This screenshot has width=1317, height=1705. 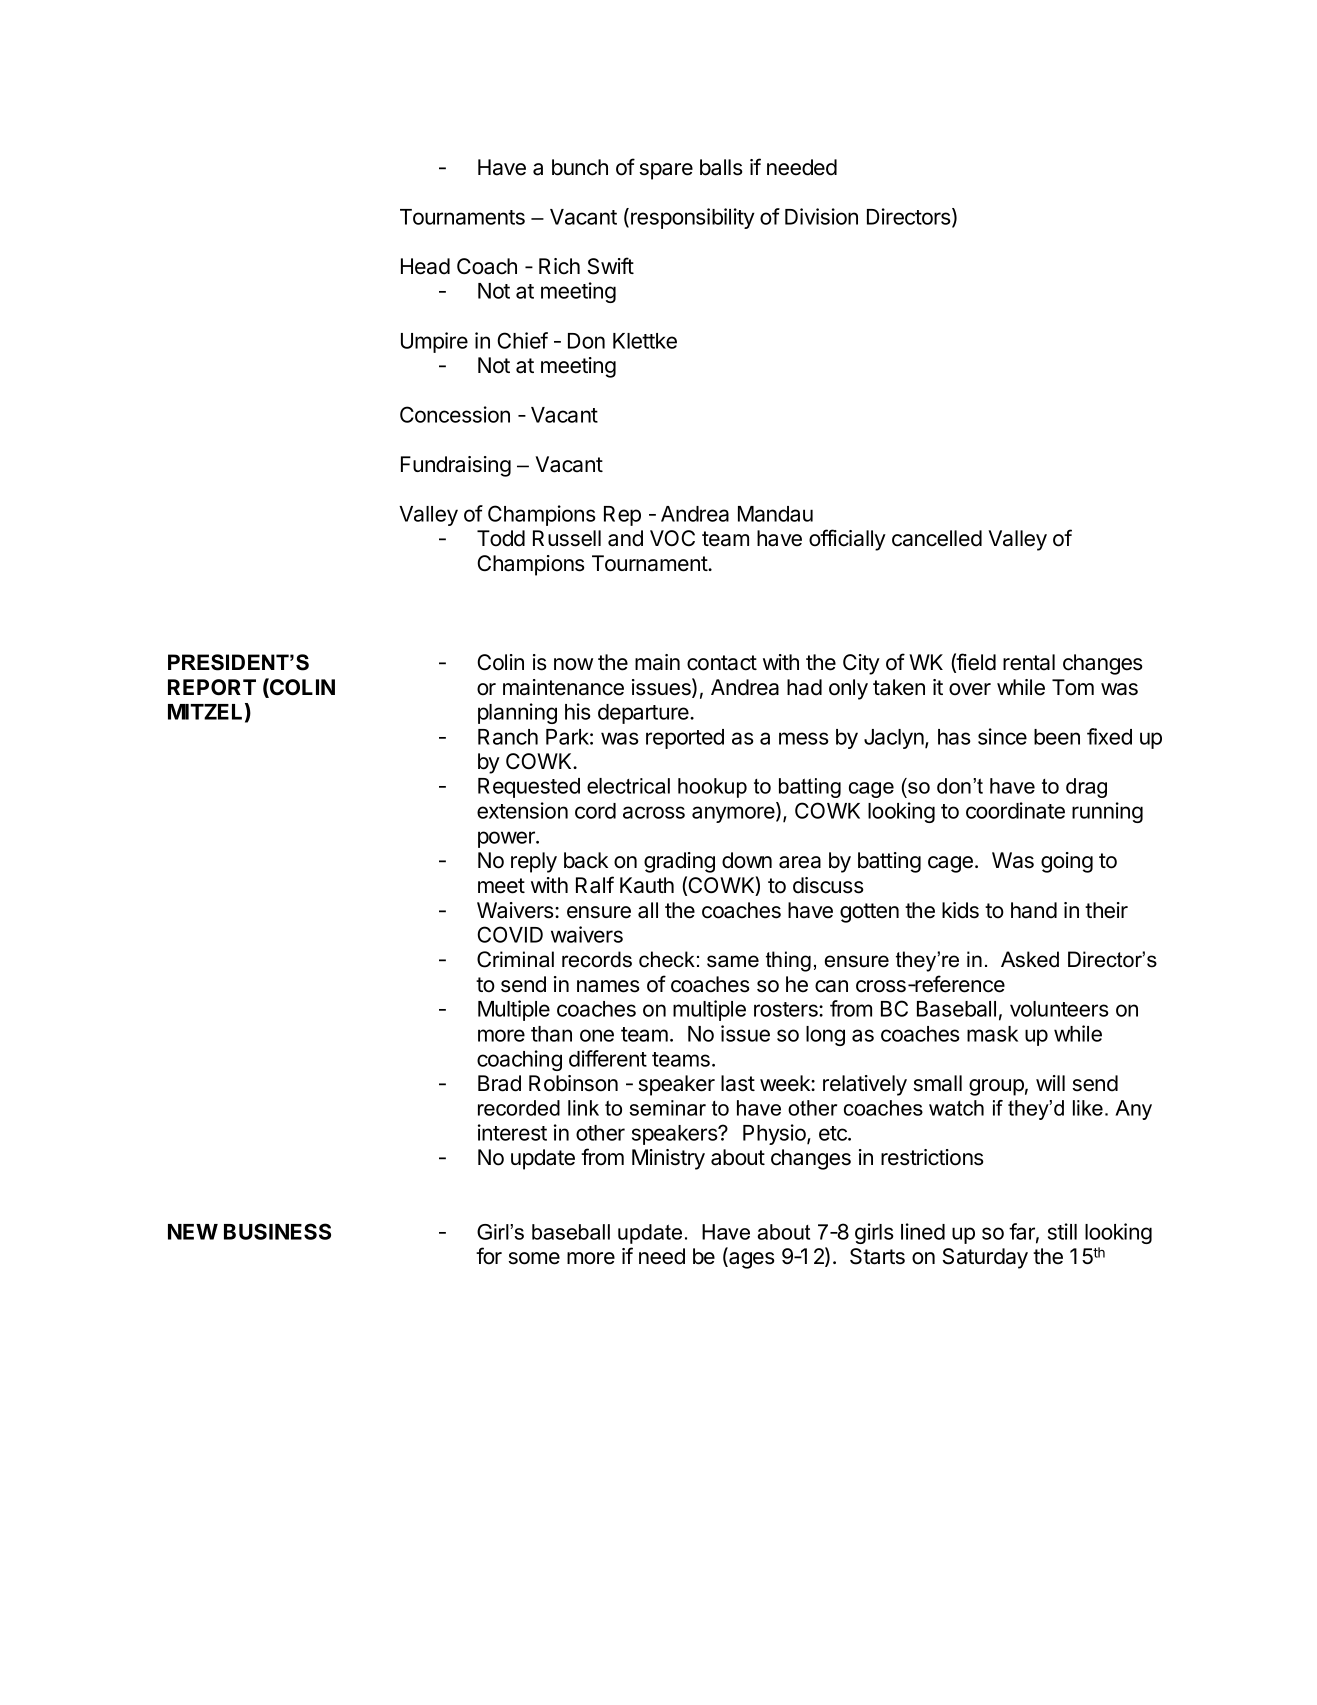 What do you see at coordinates (501, 538) in the screenshot?
I see `Todd` at bounding box center [501, 538].
